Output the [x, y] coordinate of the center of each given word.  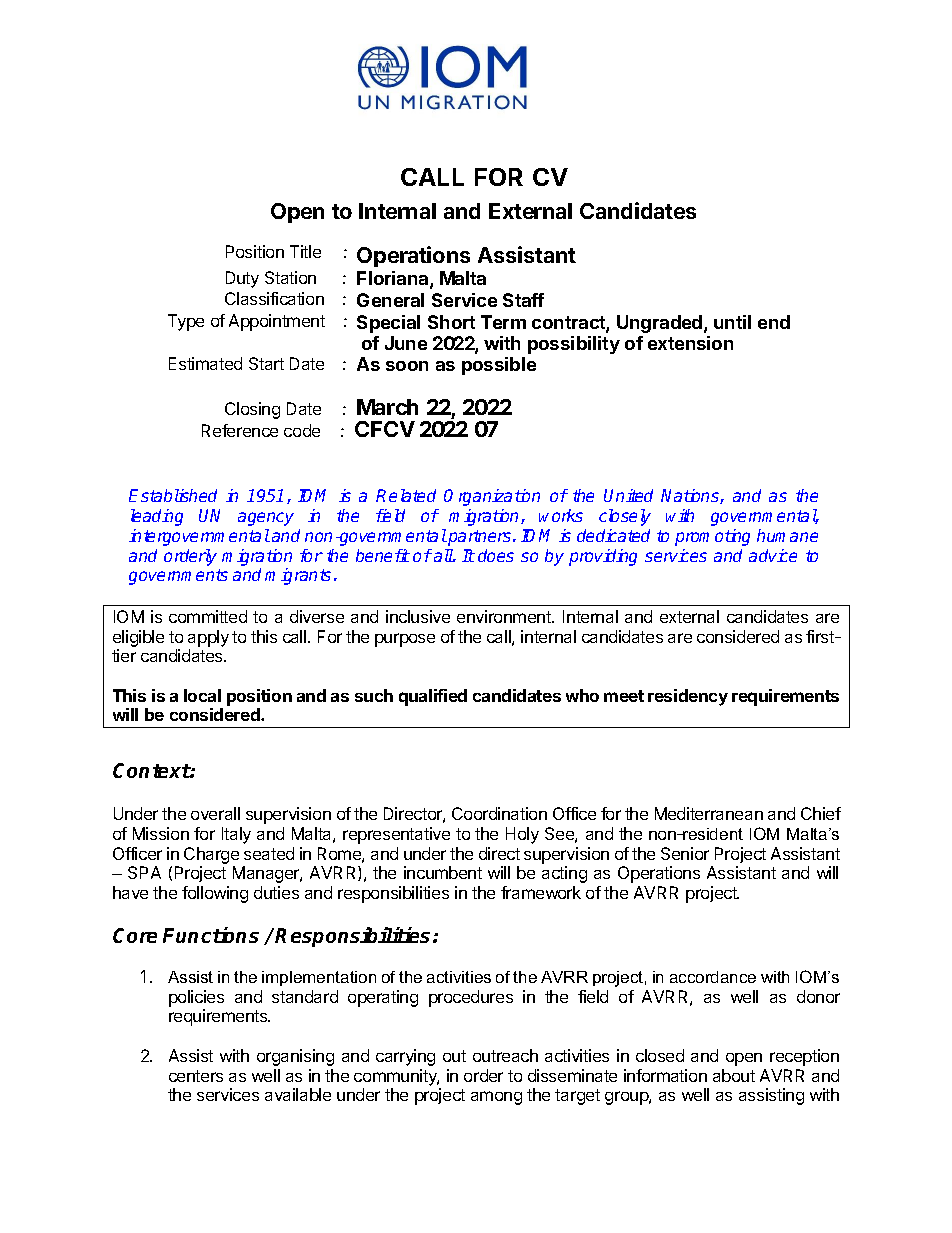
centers [196, 1076]
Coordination [499, 813]
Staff [523, 300]
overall [215, 813]
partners [480, 538]
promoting [712, 537]
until [732, 322]
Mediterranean [709, 813]
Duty [242, 279]
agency [266, 519]
